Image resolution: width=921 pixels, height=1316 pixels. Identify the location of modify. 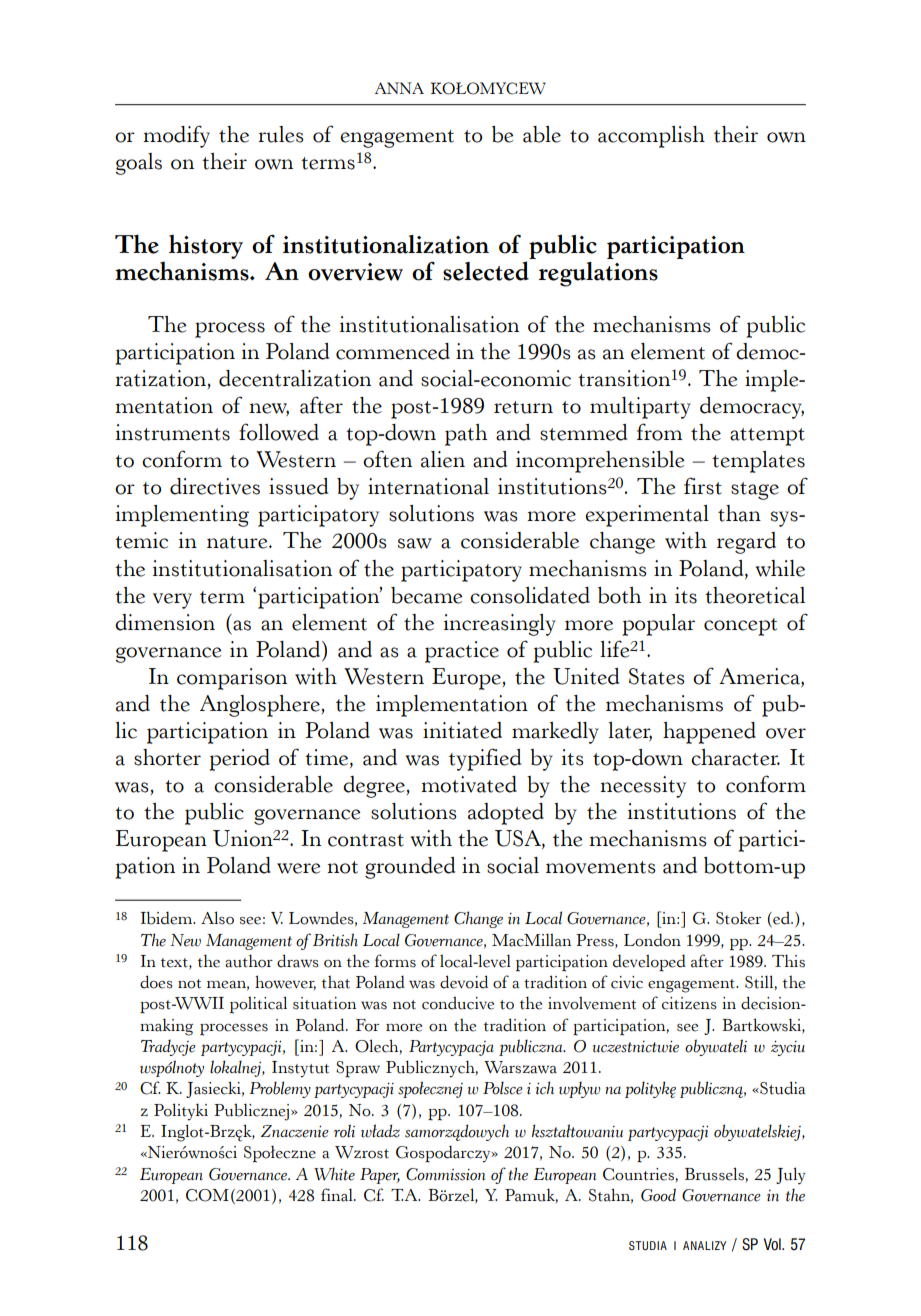
(176, 136).
